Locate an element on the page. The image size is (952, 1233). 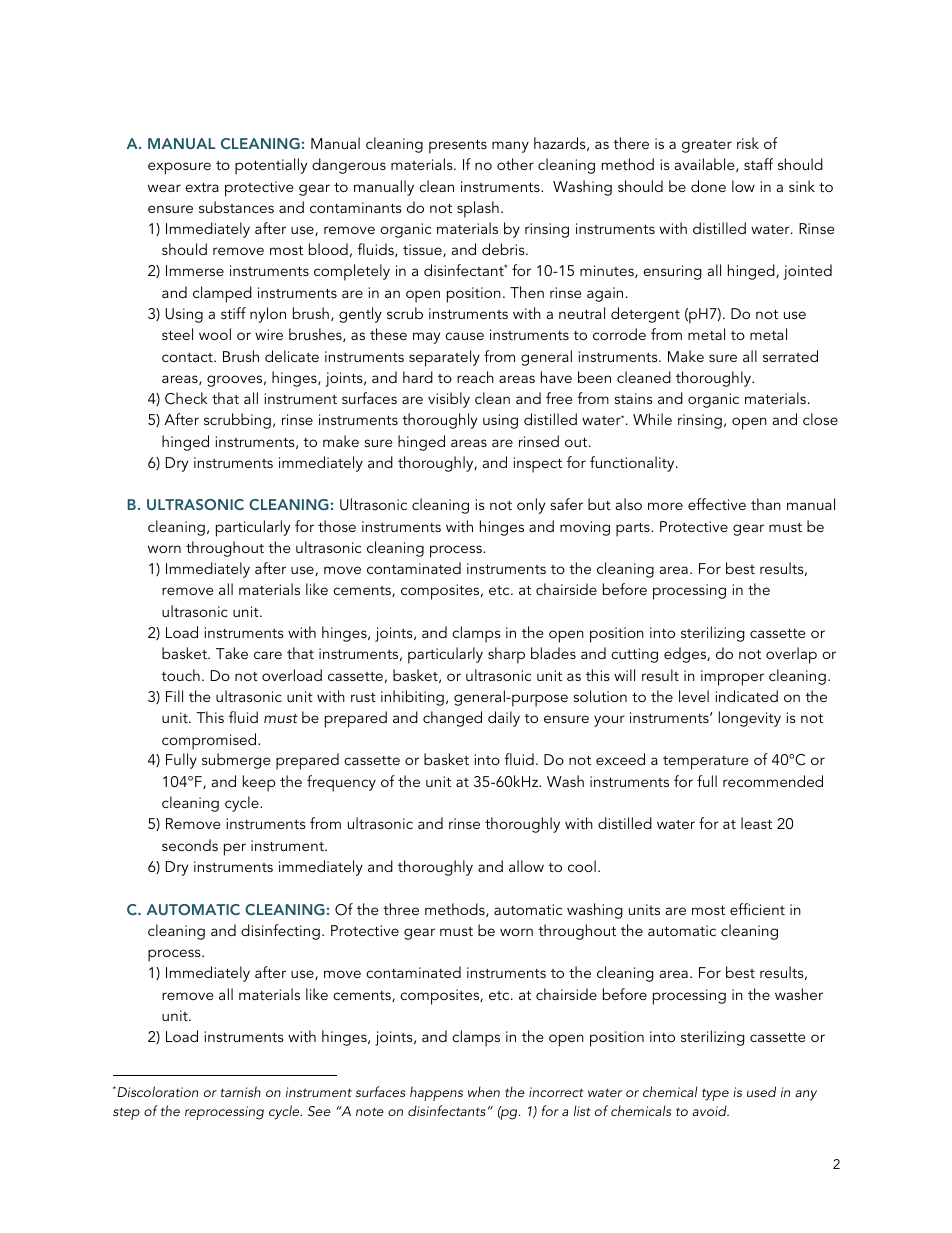
tarnish is located at coordinates (240, 1091).
